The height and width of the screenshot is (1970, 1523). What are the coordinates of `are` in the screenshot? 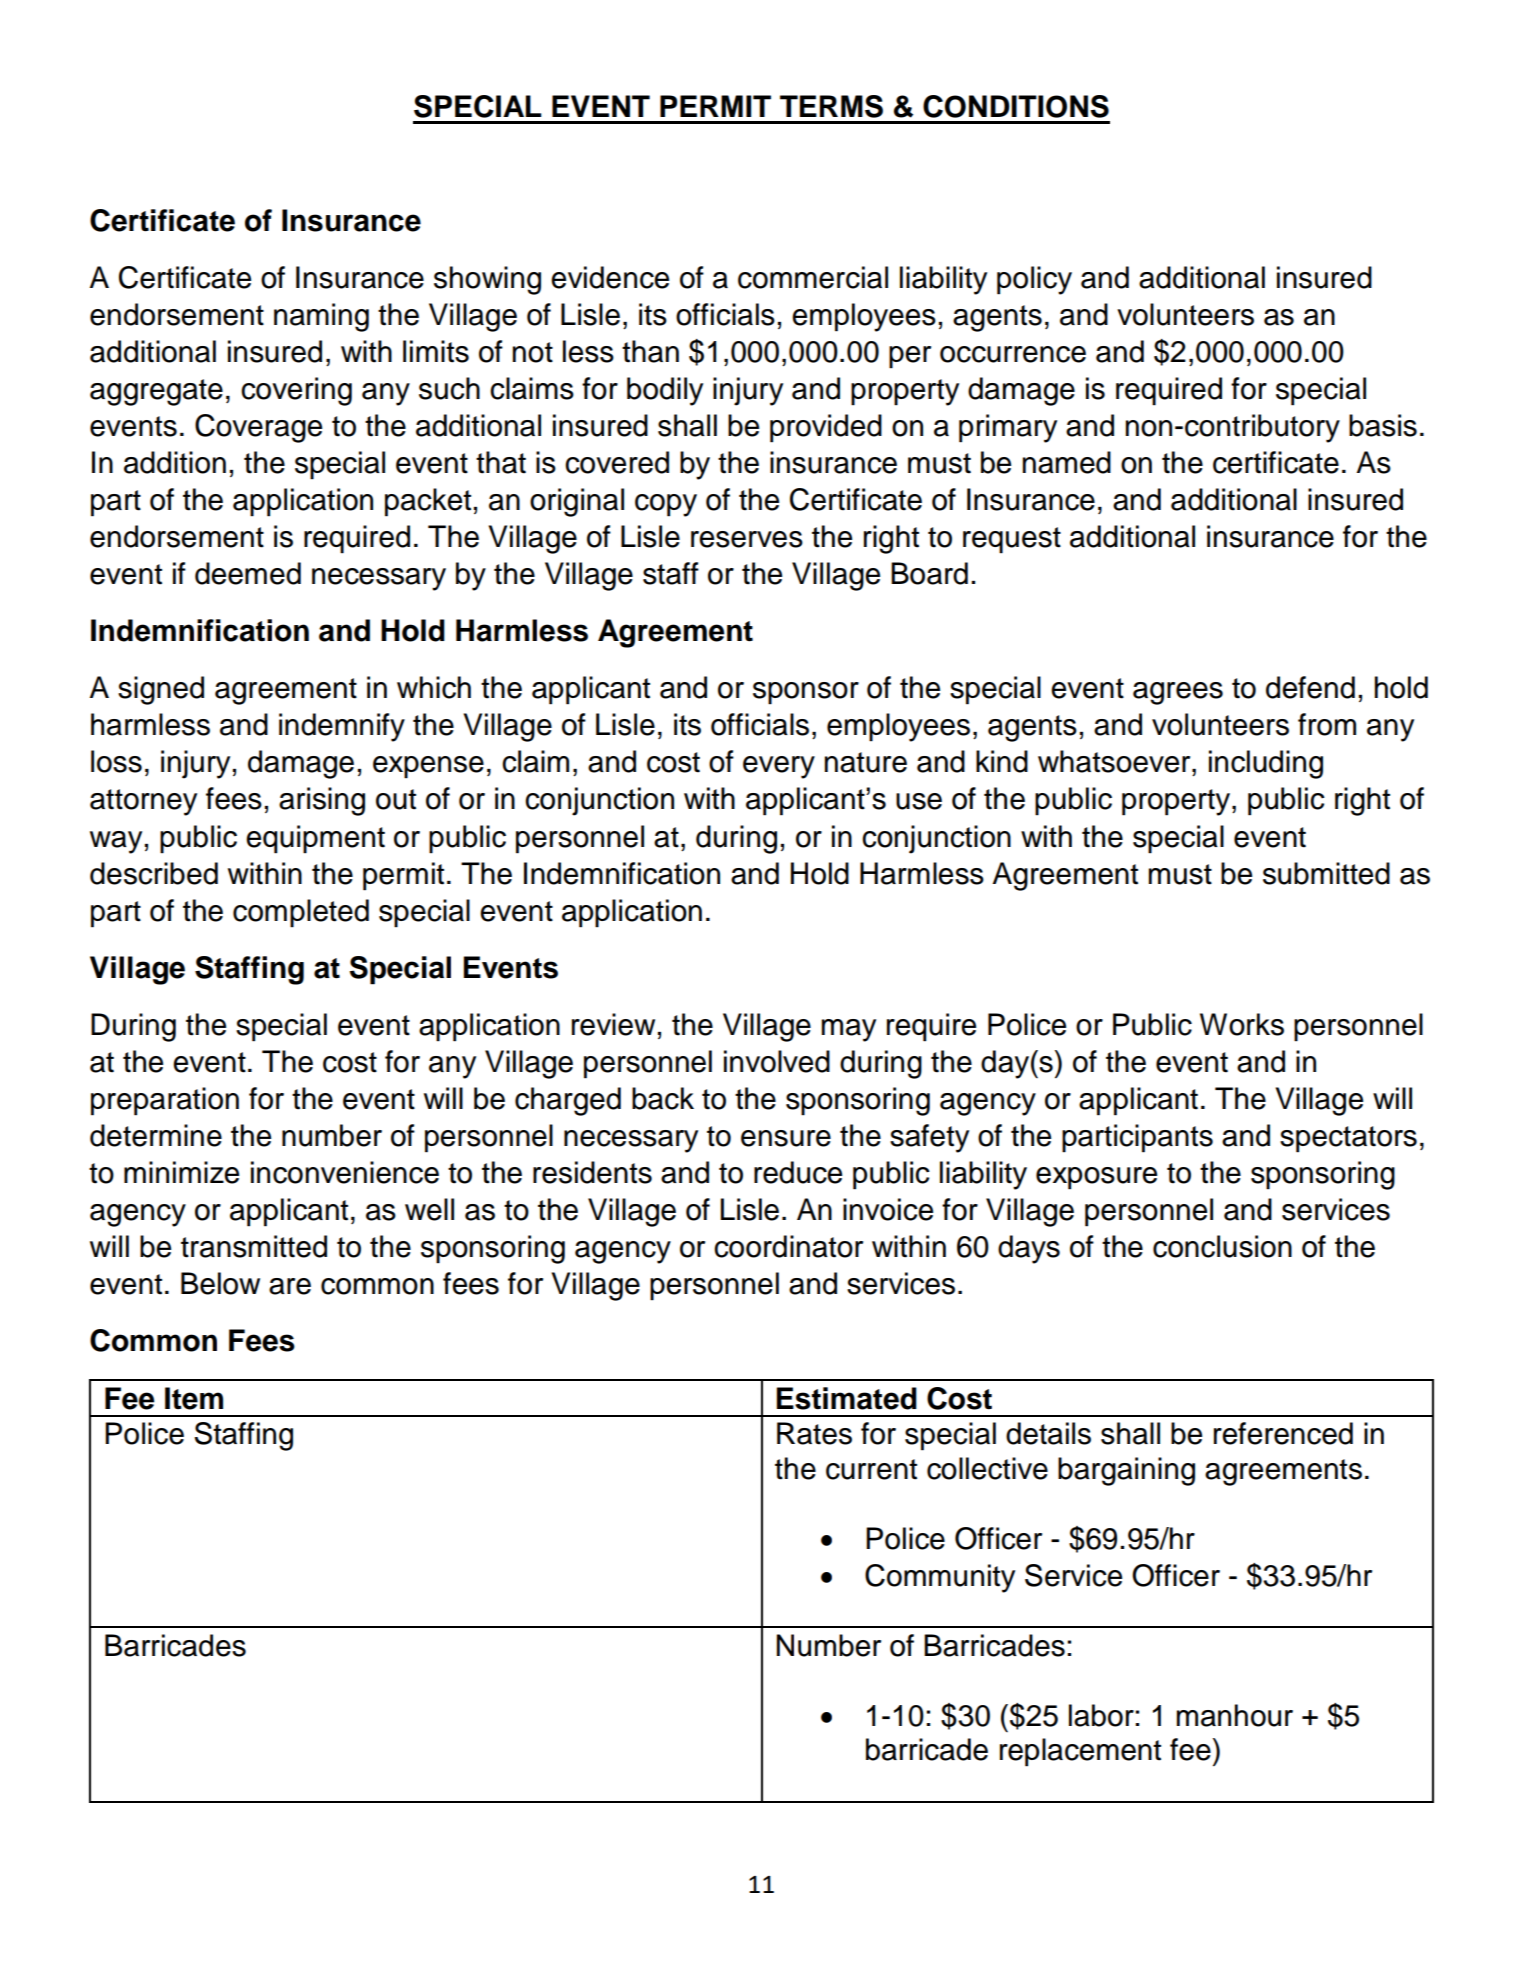 It's located at (290, 1286).
